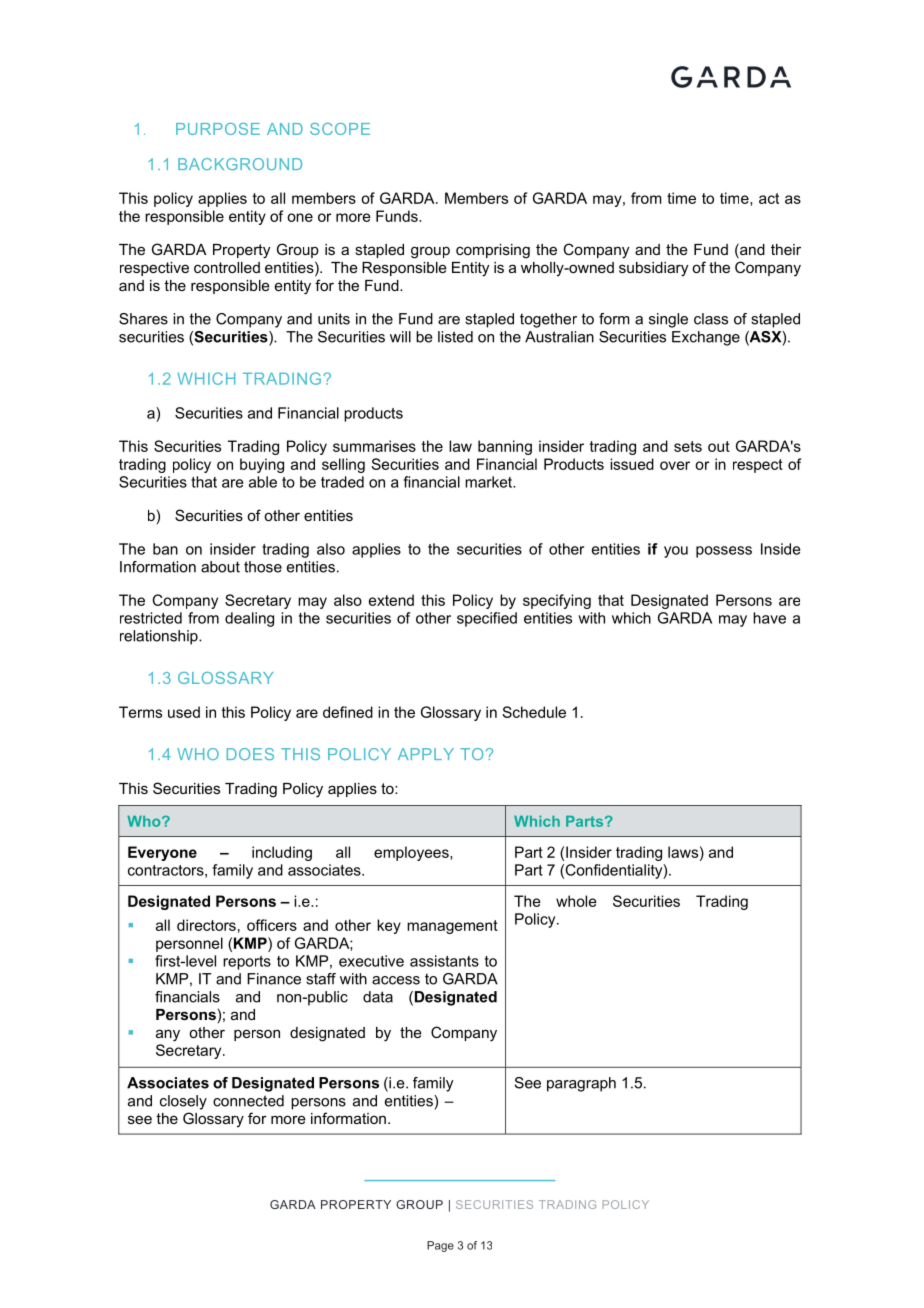  Describe the element at coordinates (786, 249) in the screenshot. I see `their` at that location.
